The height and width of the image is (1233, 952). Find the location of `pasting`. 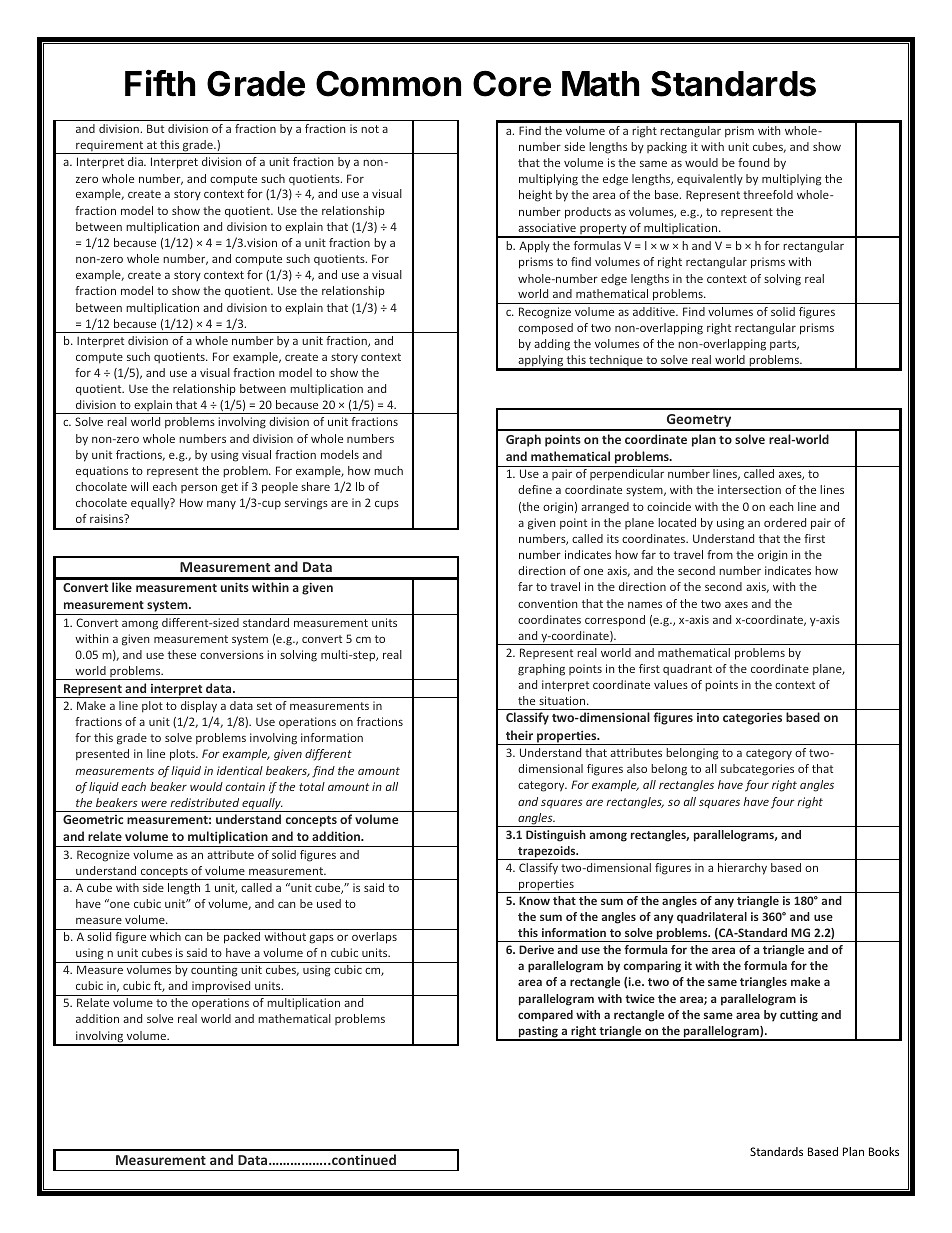

pasting is located at coordinates (538, 1033).
